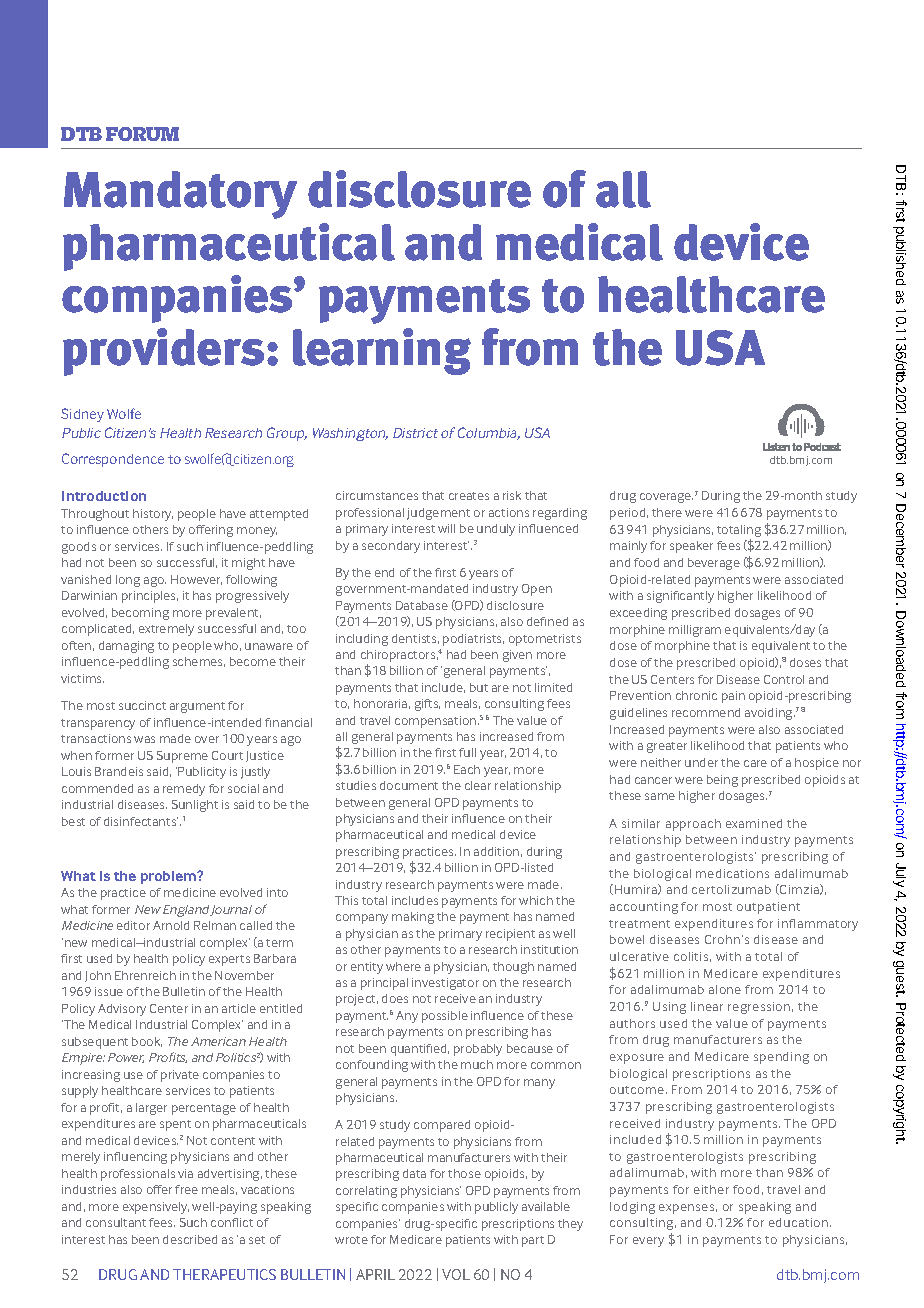  I want to click on Correspondence, so click(113, 460).
